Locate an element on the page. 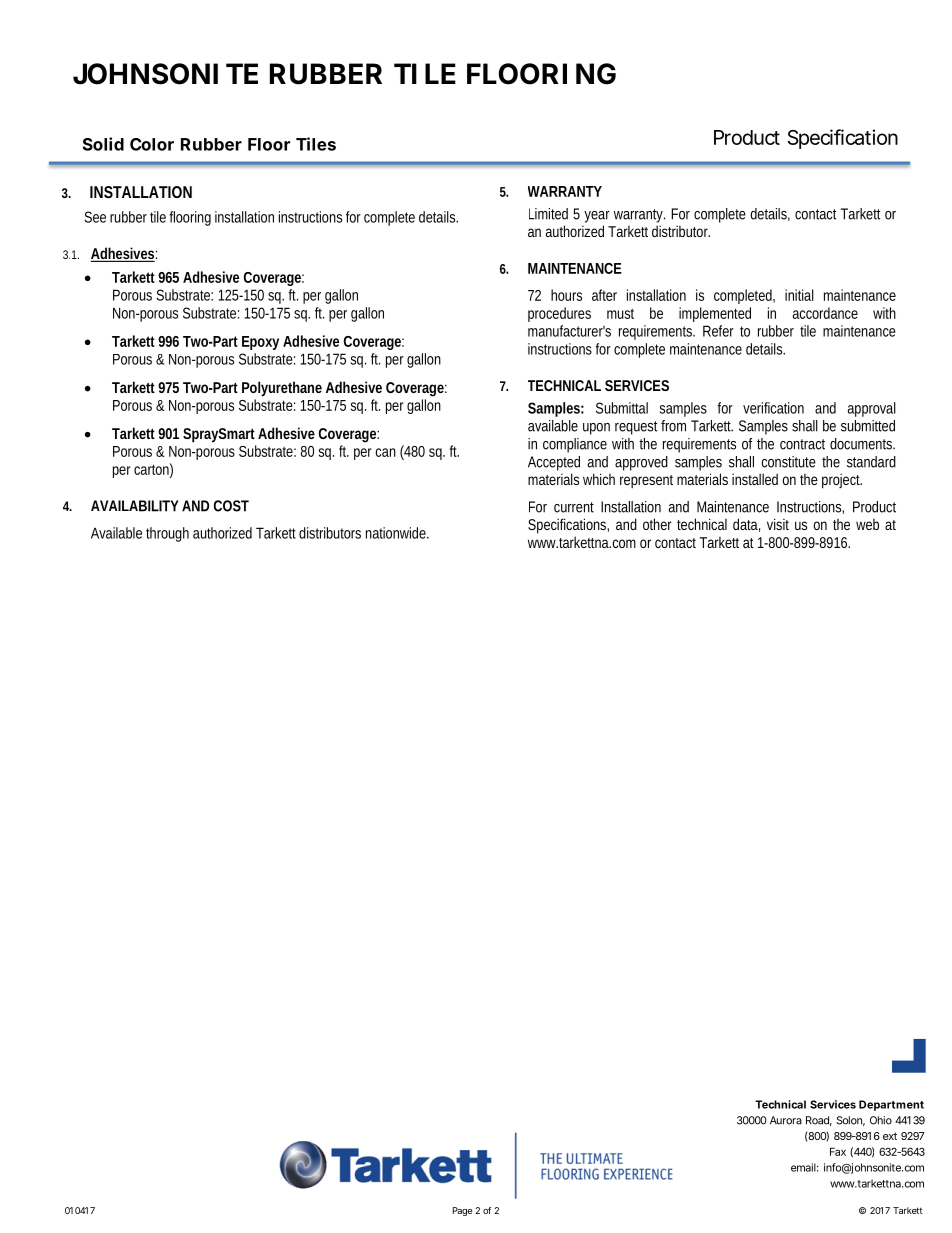 The width and height of the document is (952, 1233). Limited is located at coordinates (548, 214).
